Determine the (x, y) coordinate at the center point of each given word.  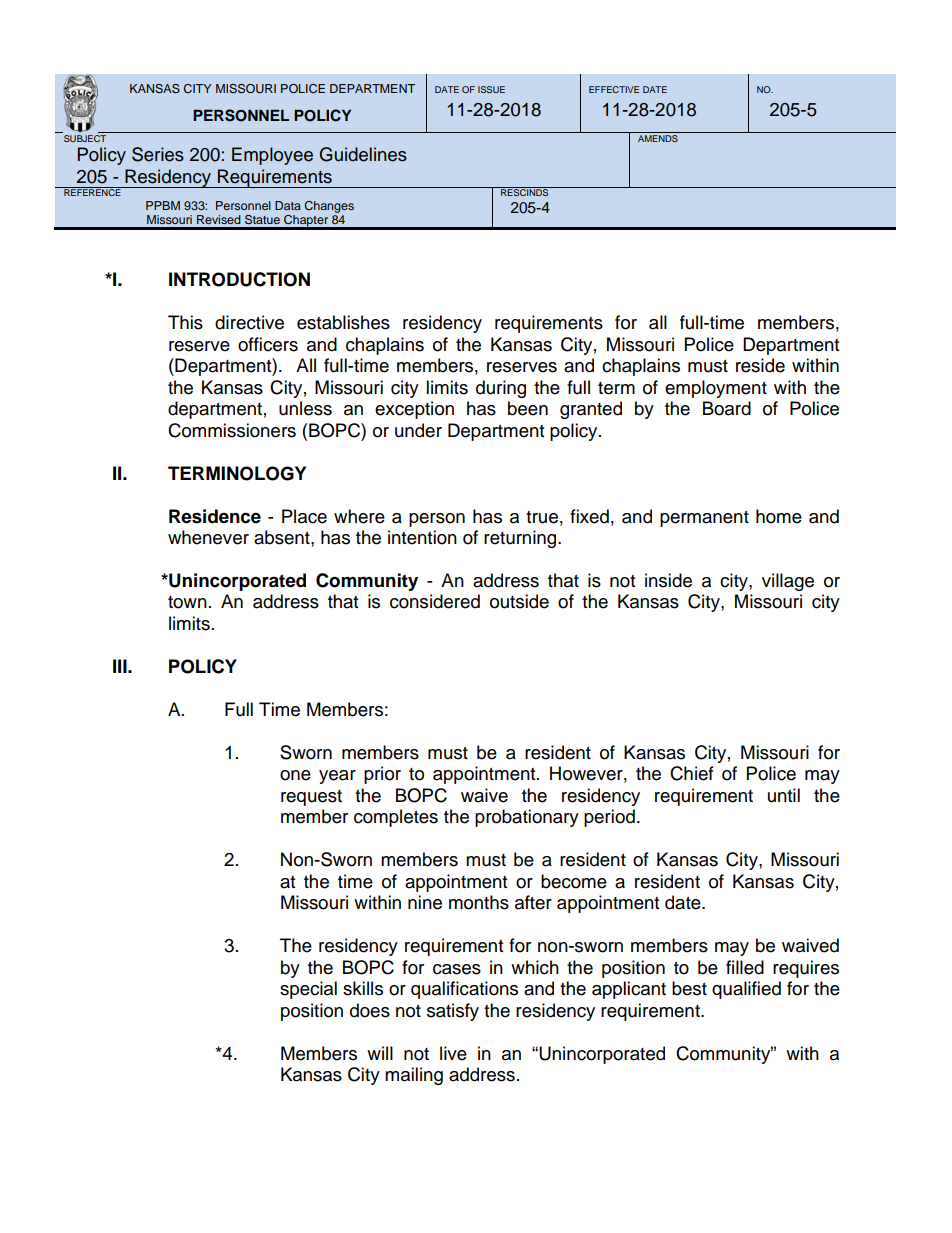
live (453, 1053)
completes (396, 818)
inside (668, 580)
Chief (692, 773)
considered (435, 601)
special (308, 990)
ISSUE (491, 89)
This (185, 322)
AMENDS (658, 138)
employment (716, 389)
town (187, 602)
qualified (746, 990)
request (311, 798)
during (501, 389)
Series (158, 154)
